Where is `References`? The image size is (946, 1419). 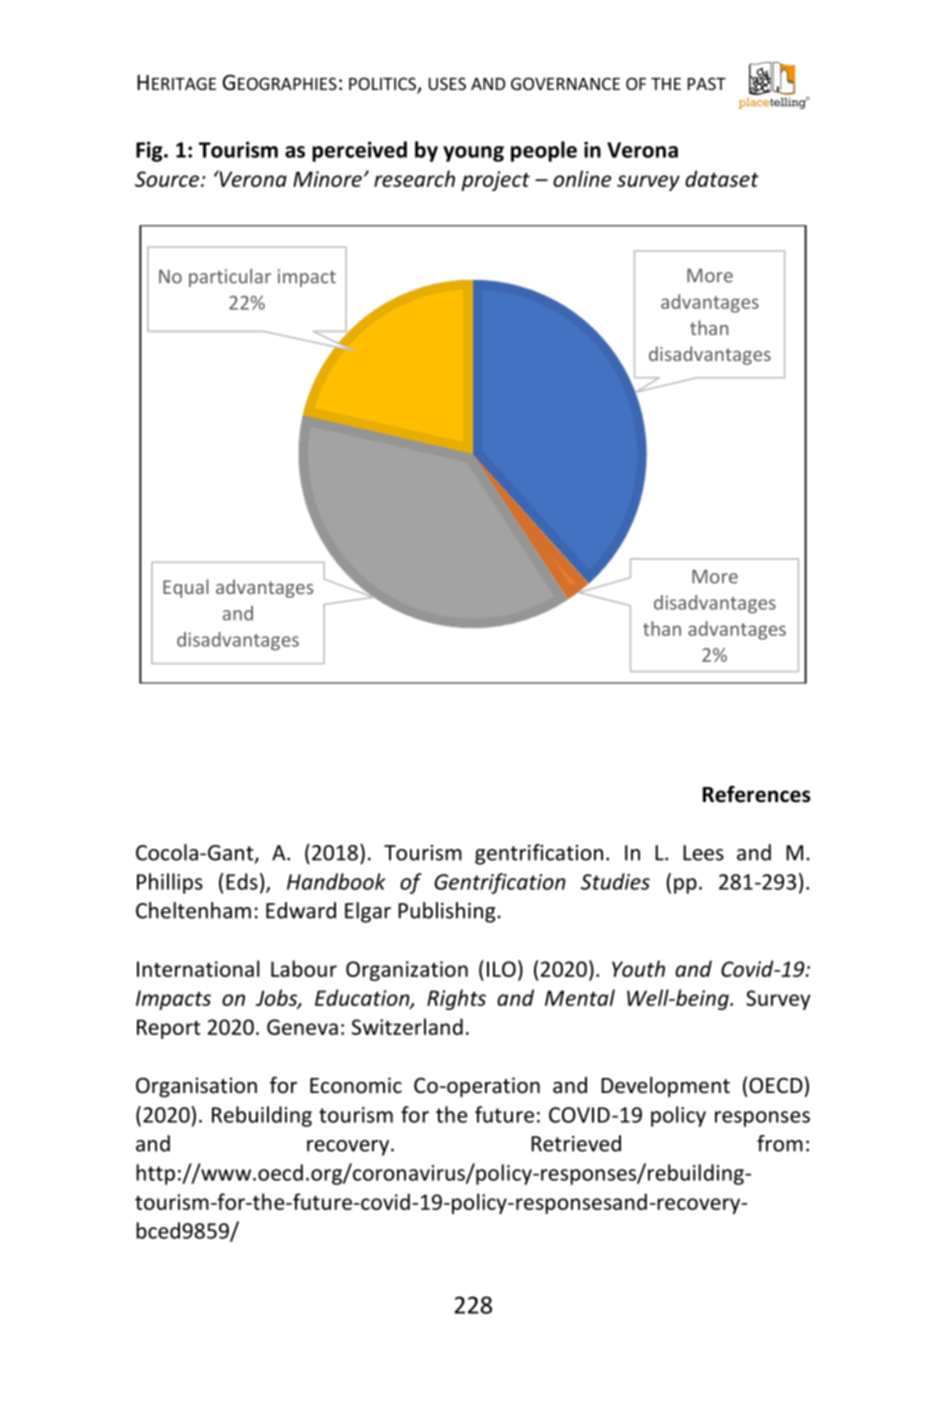
References is located at coordinates (757, 794).
